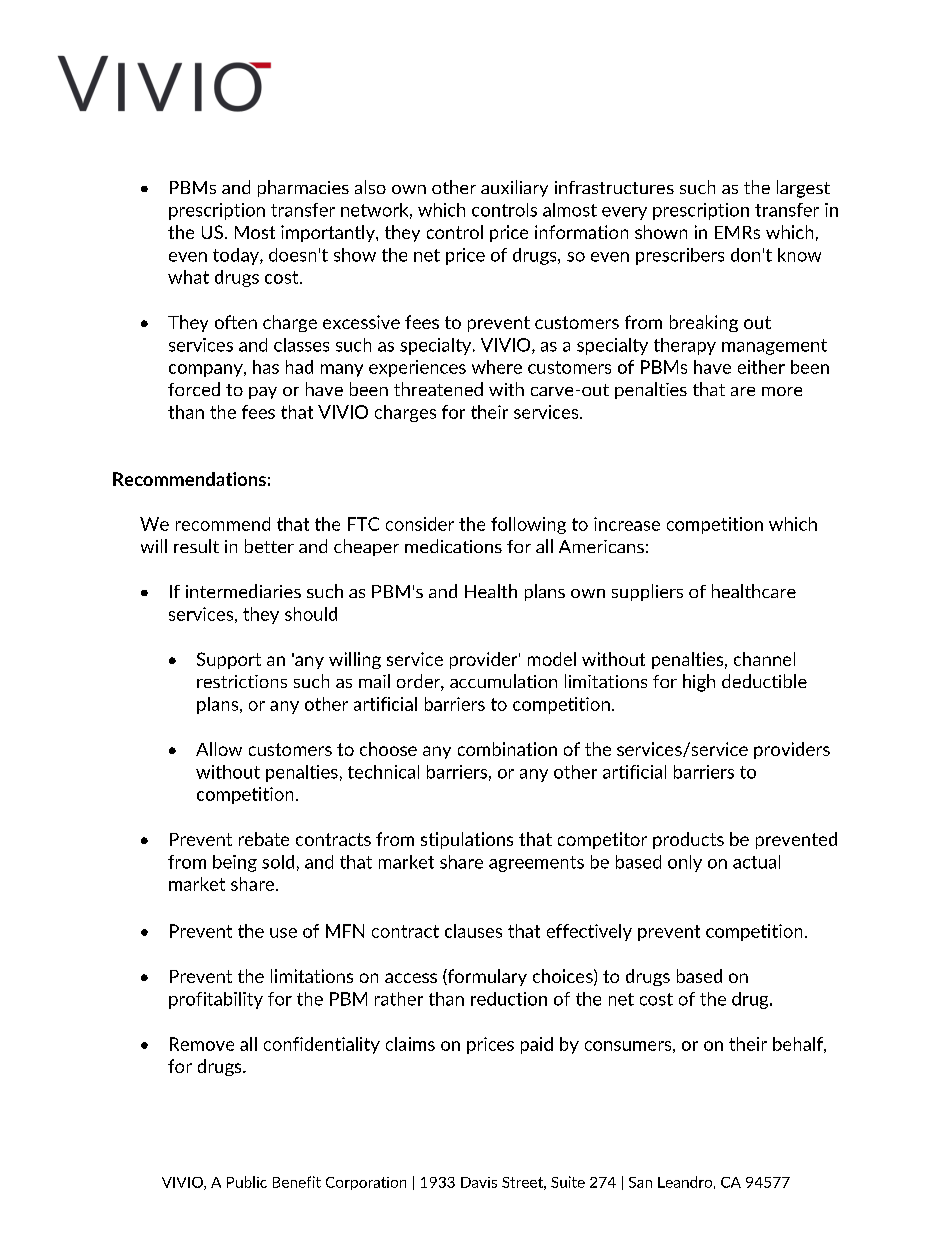 This page has width=952, height=1233. I want to click on auxiliary, so click(514, 188).
